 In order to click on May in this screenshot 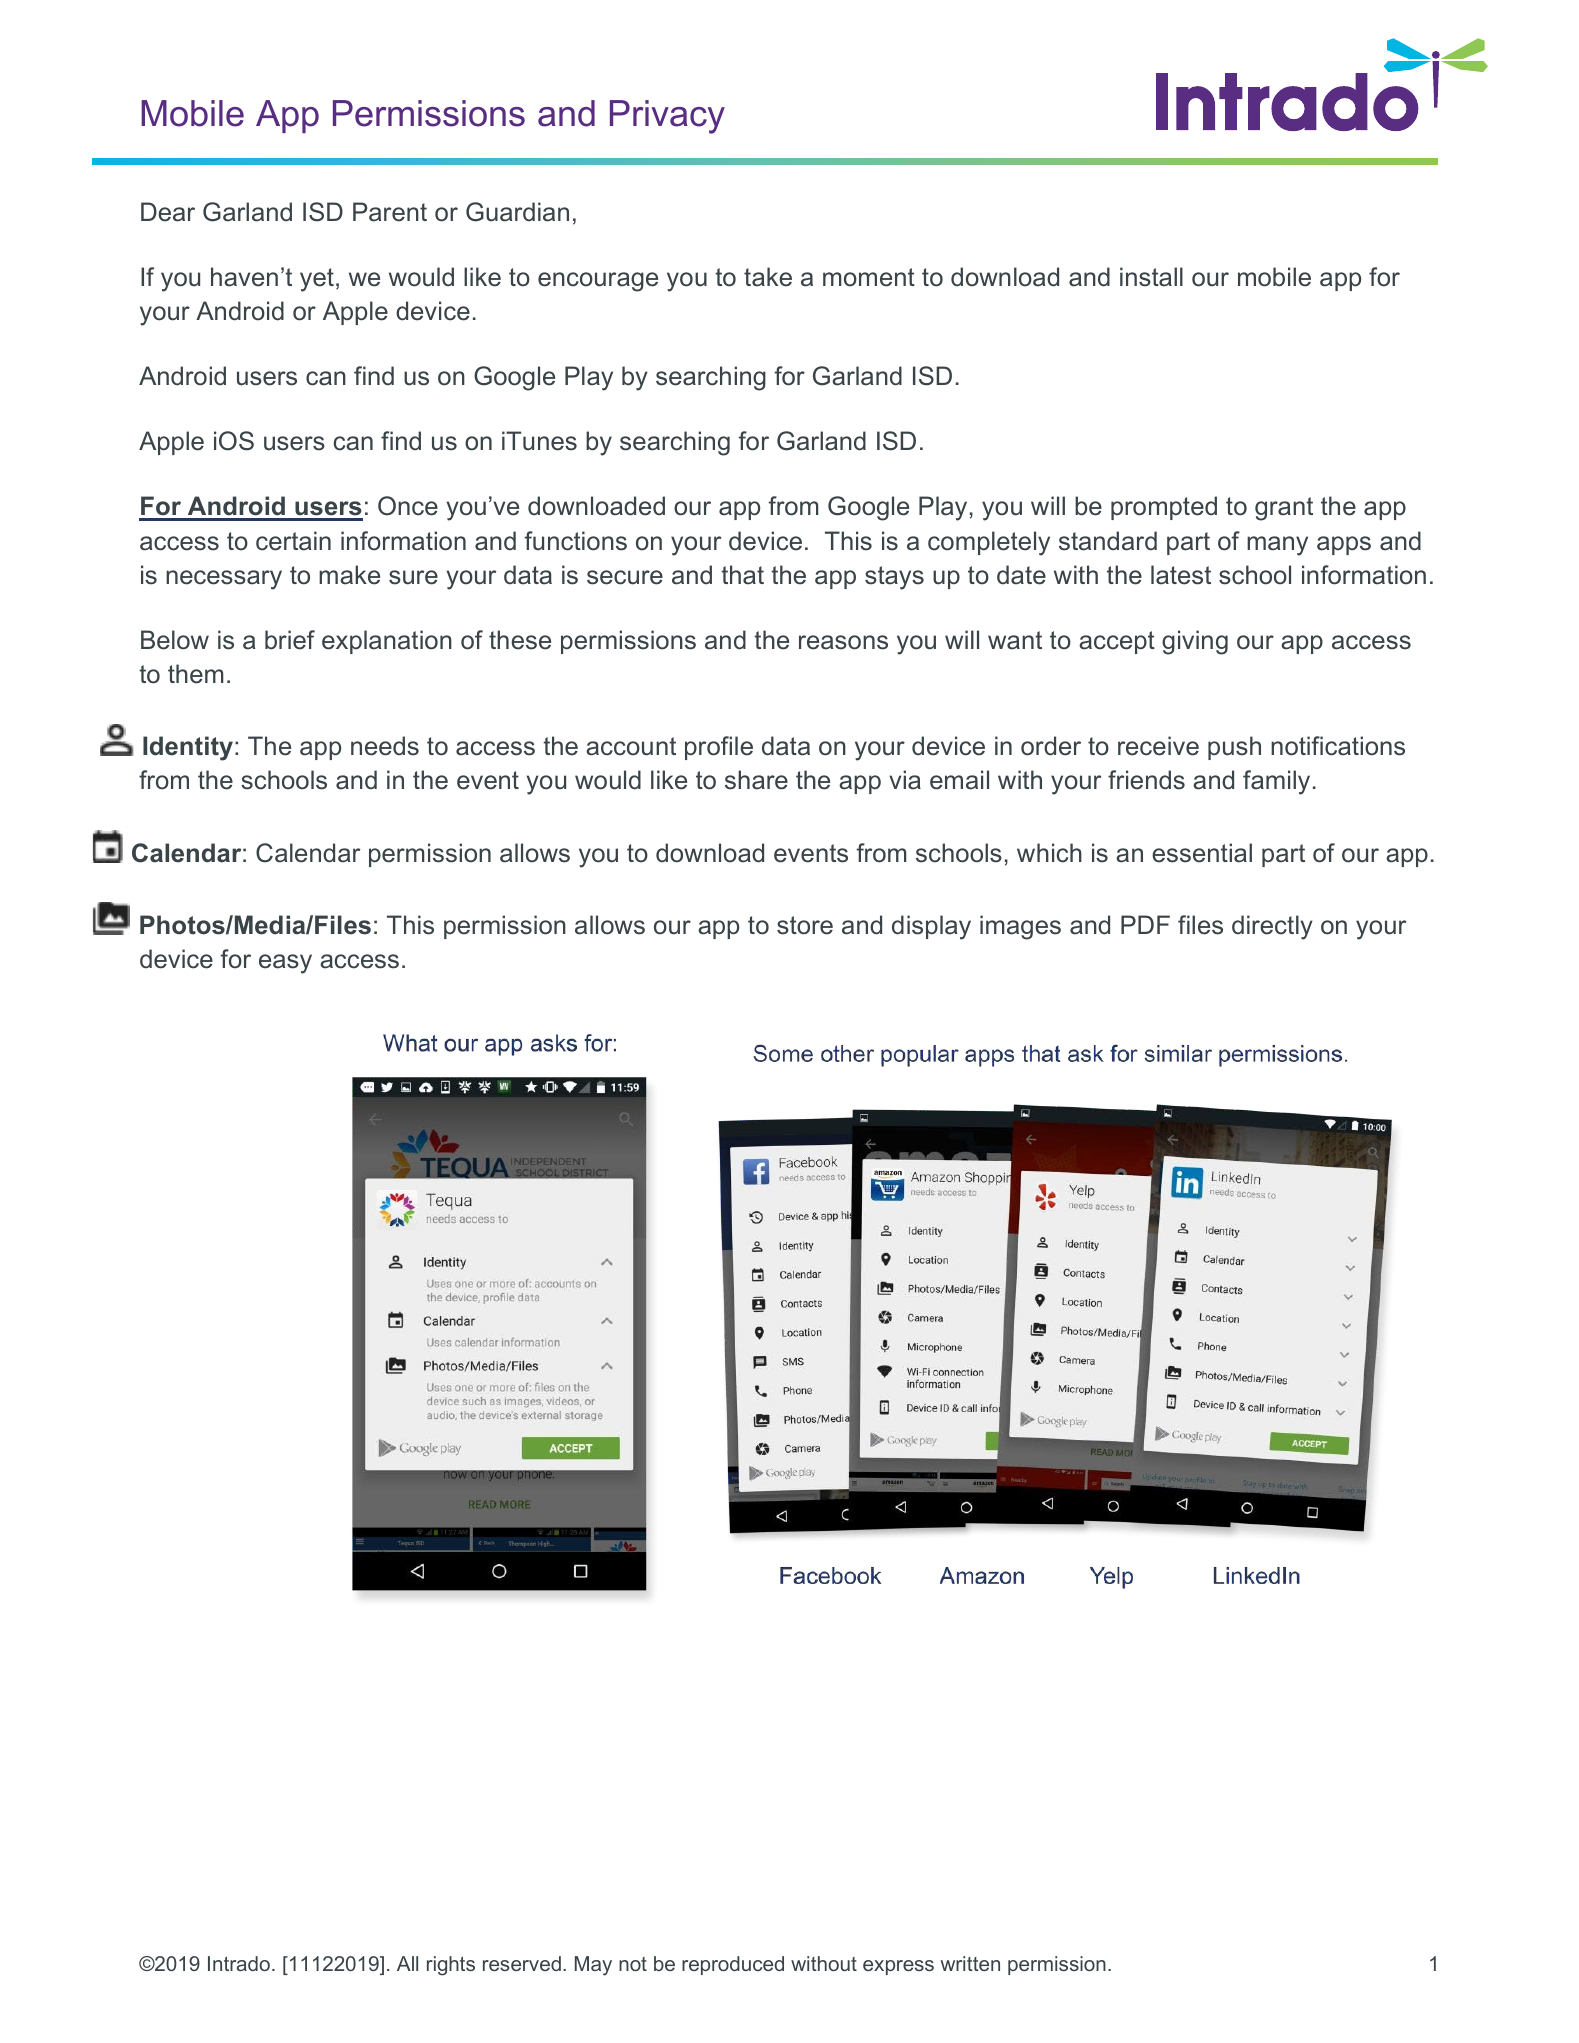, I will do `click(593, 1966)`.
